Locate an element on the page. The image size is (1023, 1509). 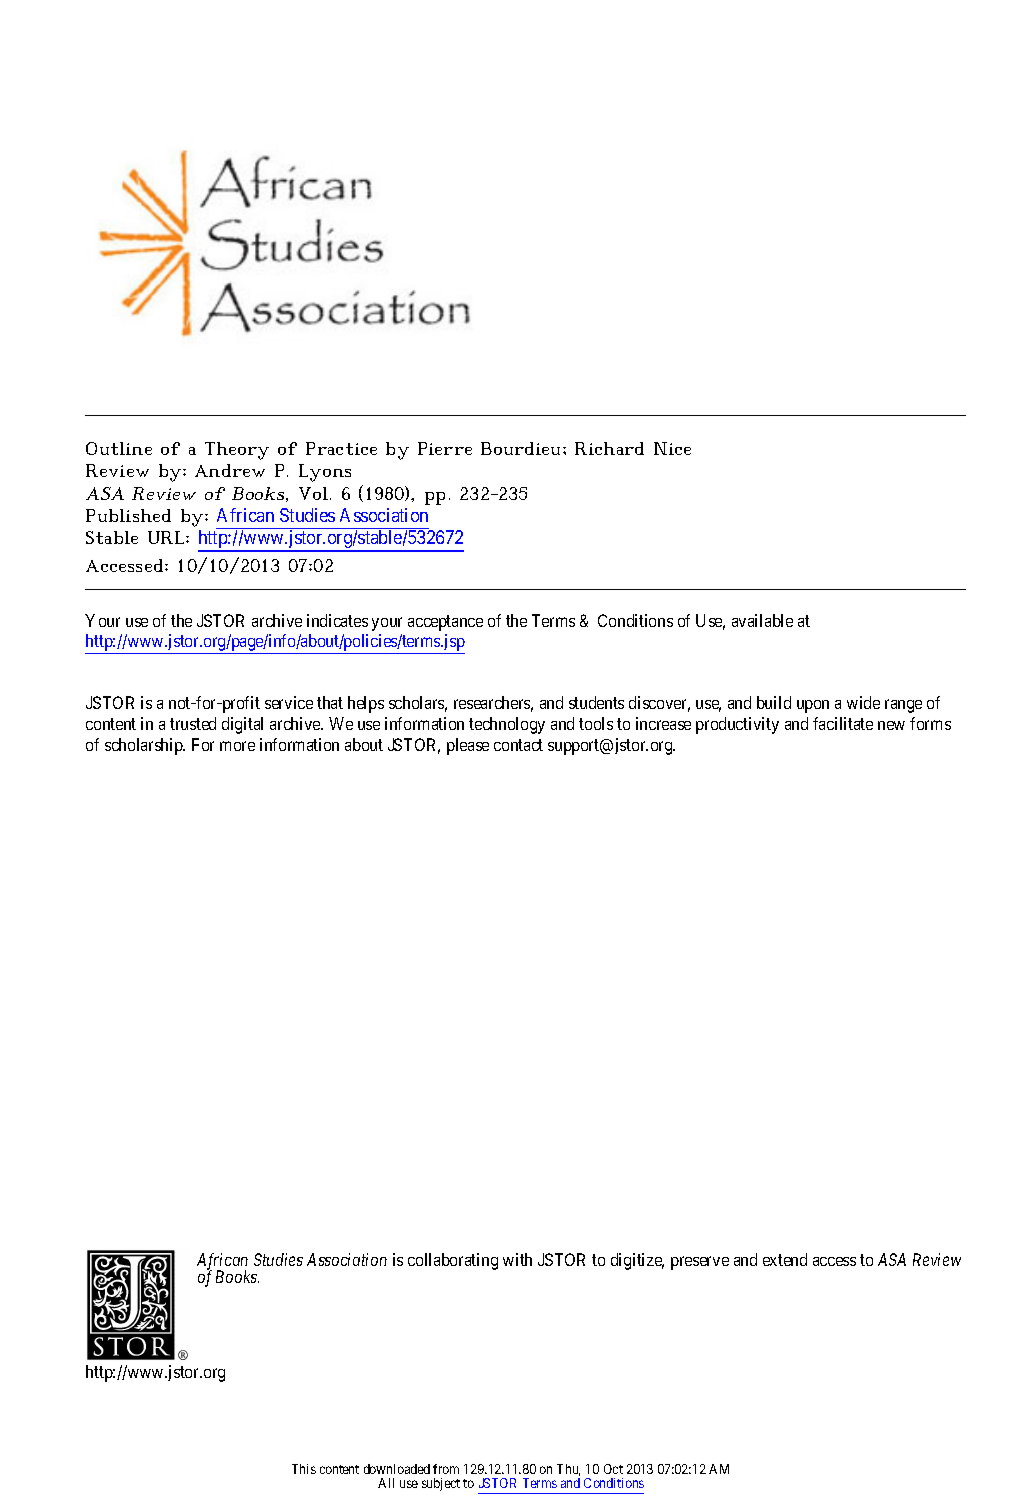
Andrew is located at coordinates (230, 470).
